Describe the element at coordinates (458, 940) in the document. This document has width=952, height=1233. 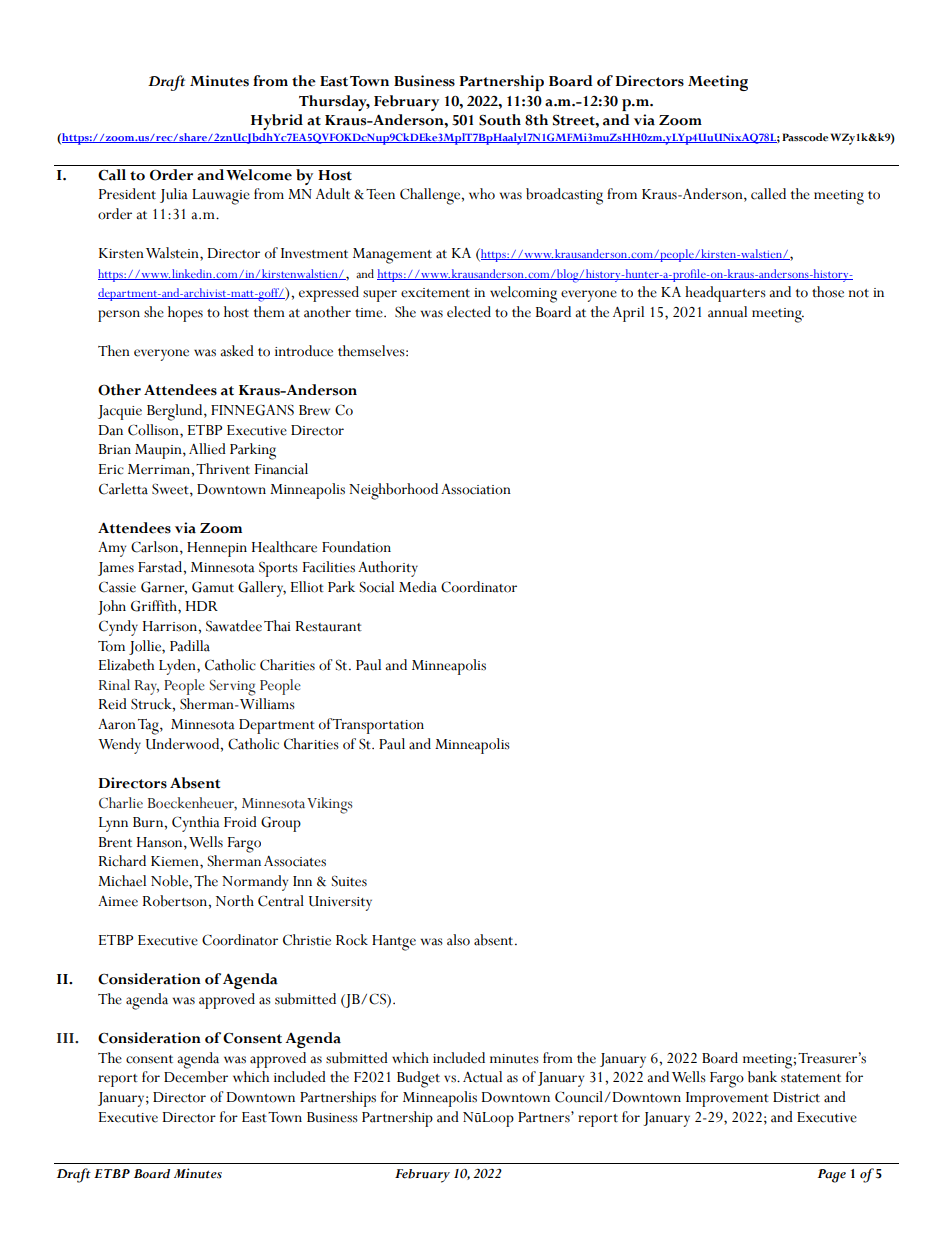
I see `also` at that location.
